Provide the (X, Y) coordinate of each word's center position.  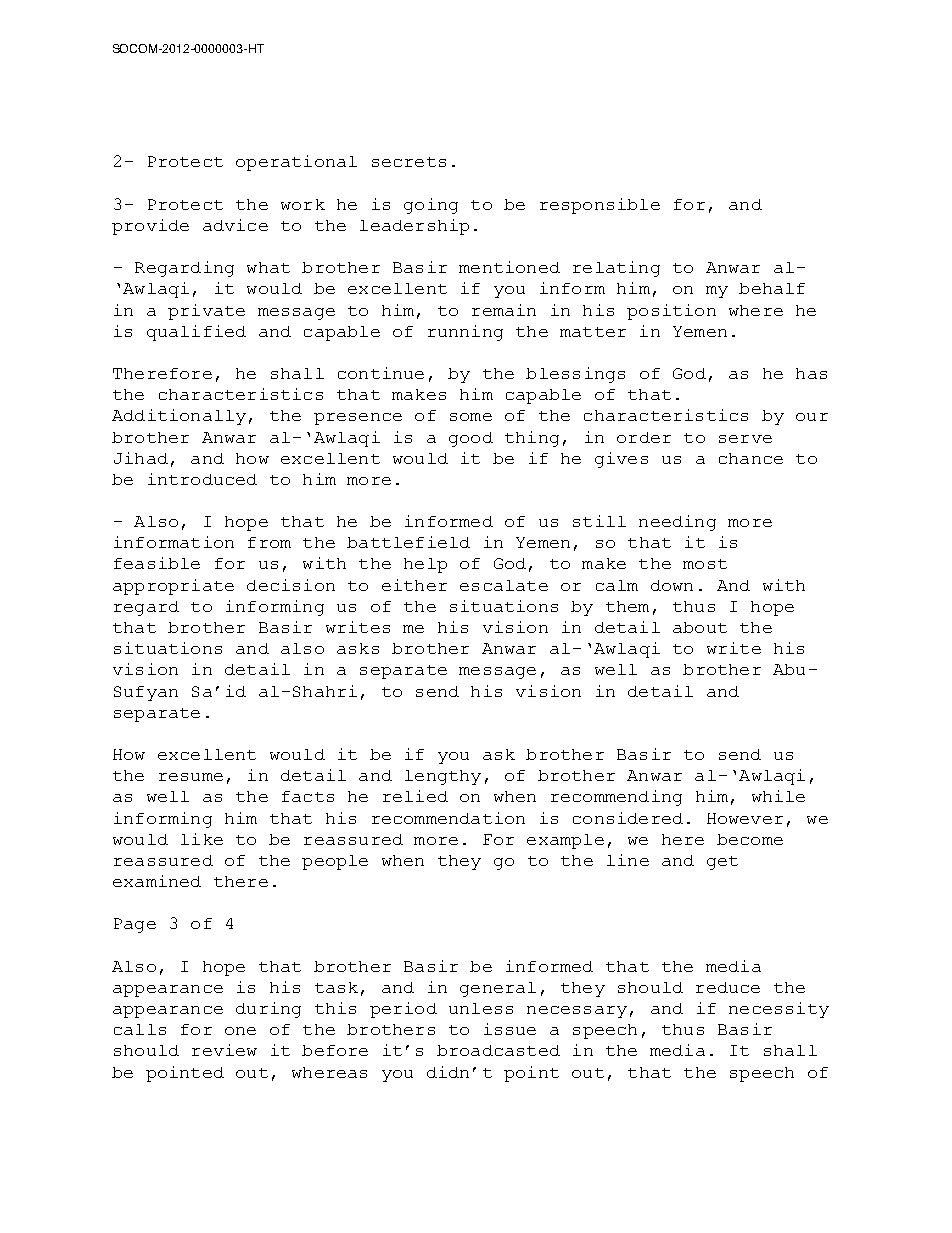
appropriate (173, 587)
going (431, 206)
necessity (779, 1010)
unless (481, 1008)
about (700, 627)
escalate (504, 585)
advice (235, 225)
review (224, 1050)
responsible (600, 206)
